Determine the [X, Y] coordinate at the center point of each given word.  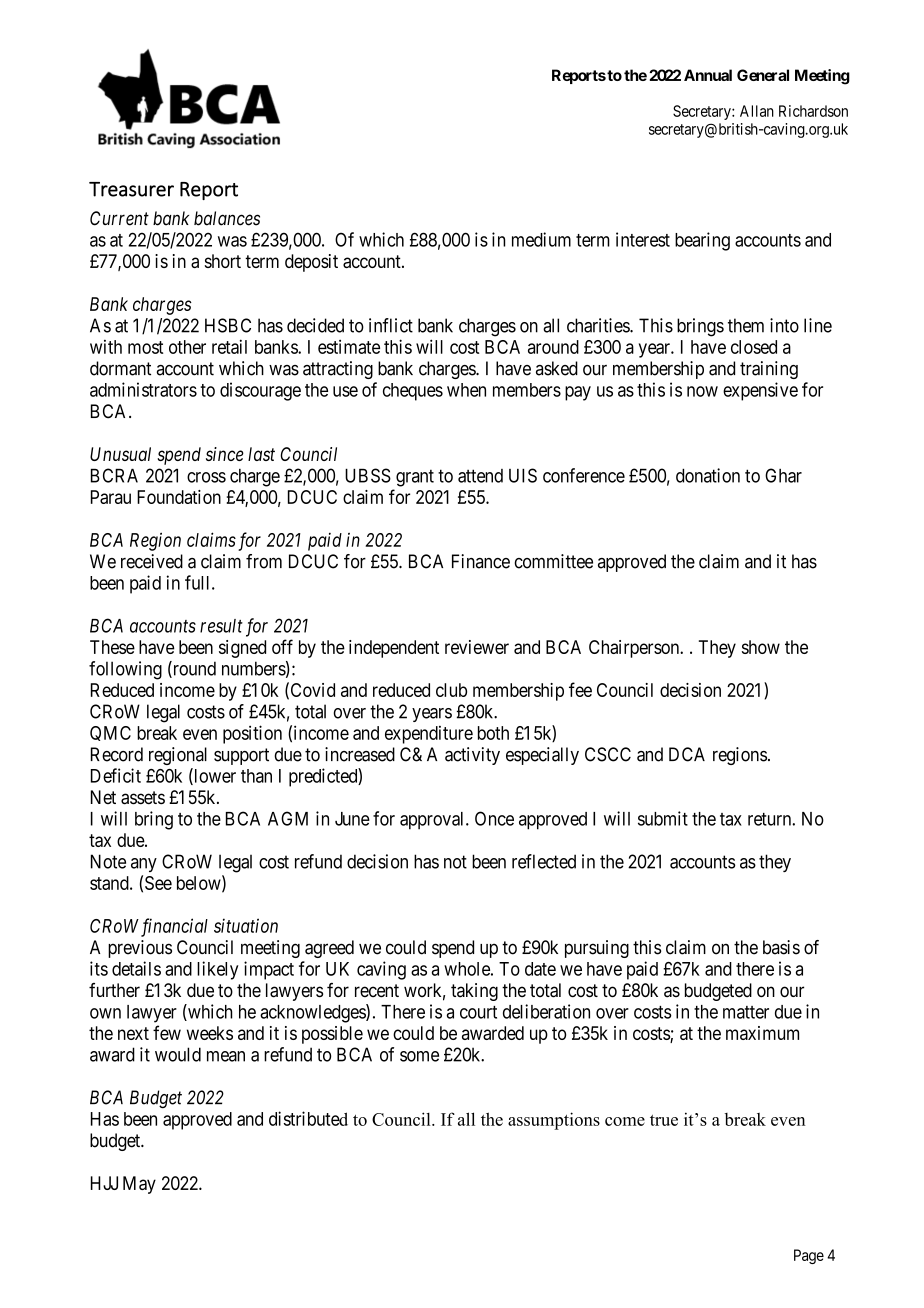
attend [480, 476]
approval [433, 821]
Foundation [179, 497]
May [139, 1185]
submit [663, 818]
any [144, 865]
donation [708, 475]
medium [541, 239]
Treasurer [131, 189]
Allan [757, 111]
